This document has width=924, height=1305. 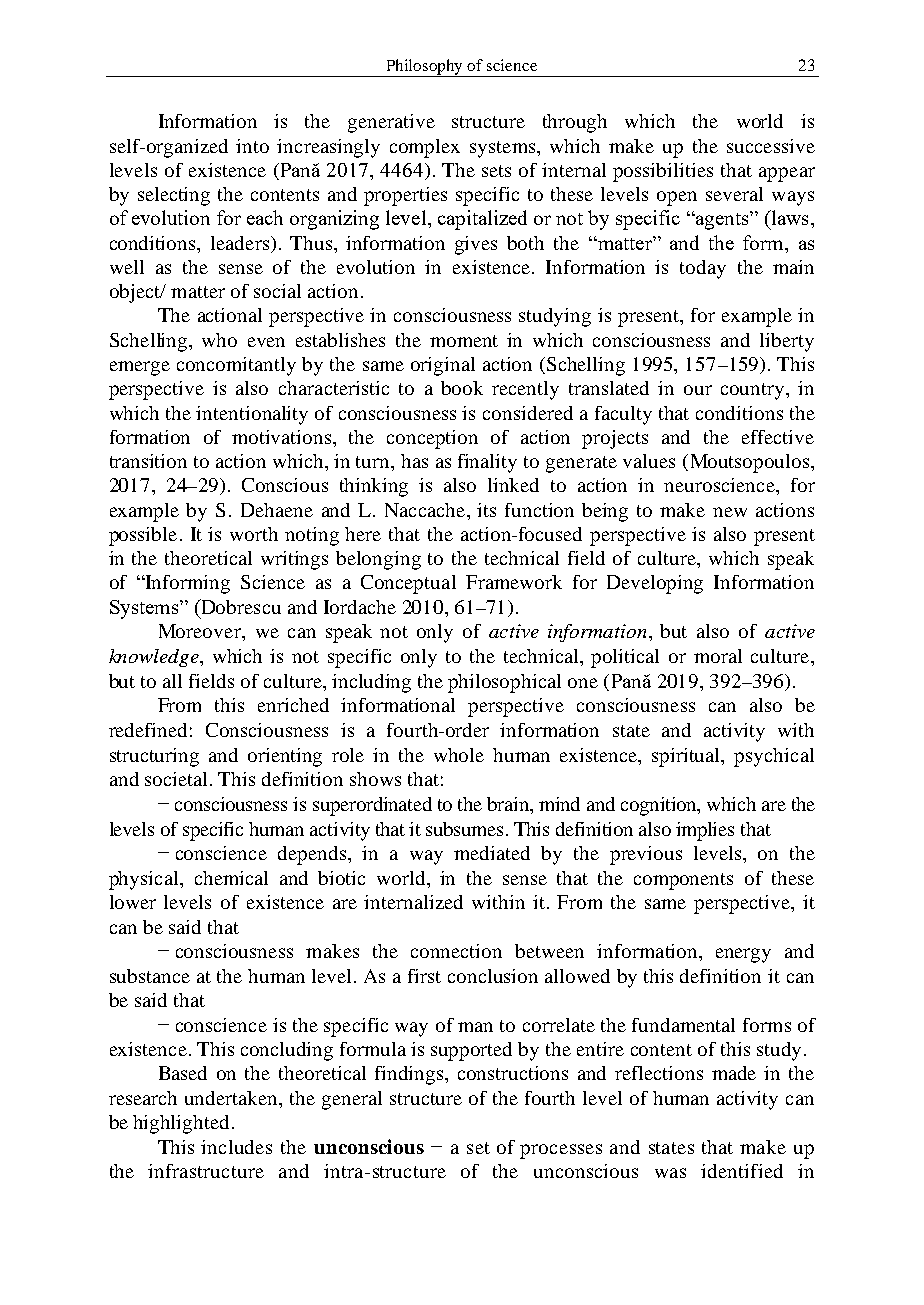 What do you see at coordinates (252, 146) in the document?
I see `into` at bounding box center [252, 146].
